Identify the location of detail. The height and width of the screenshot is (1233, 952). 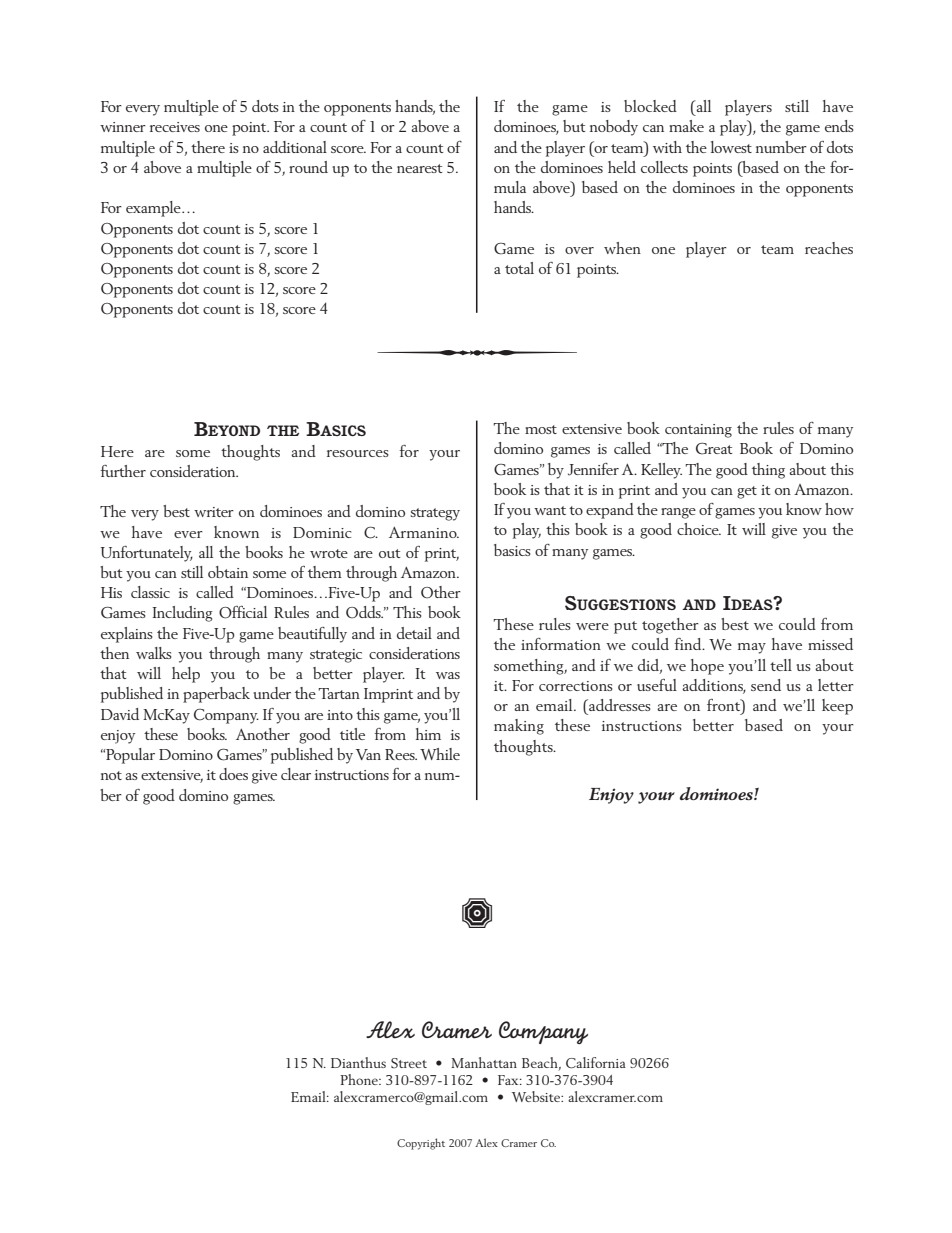
(414, 633).
